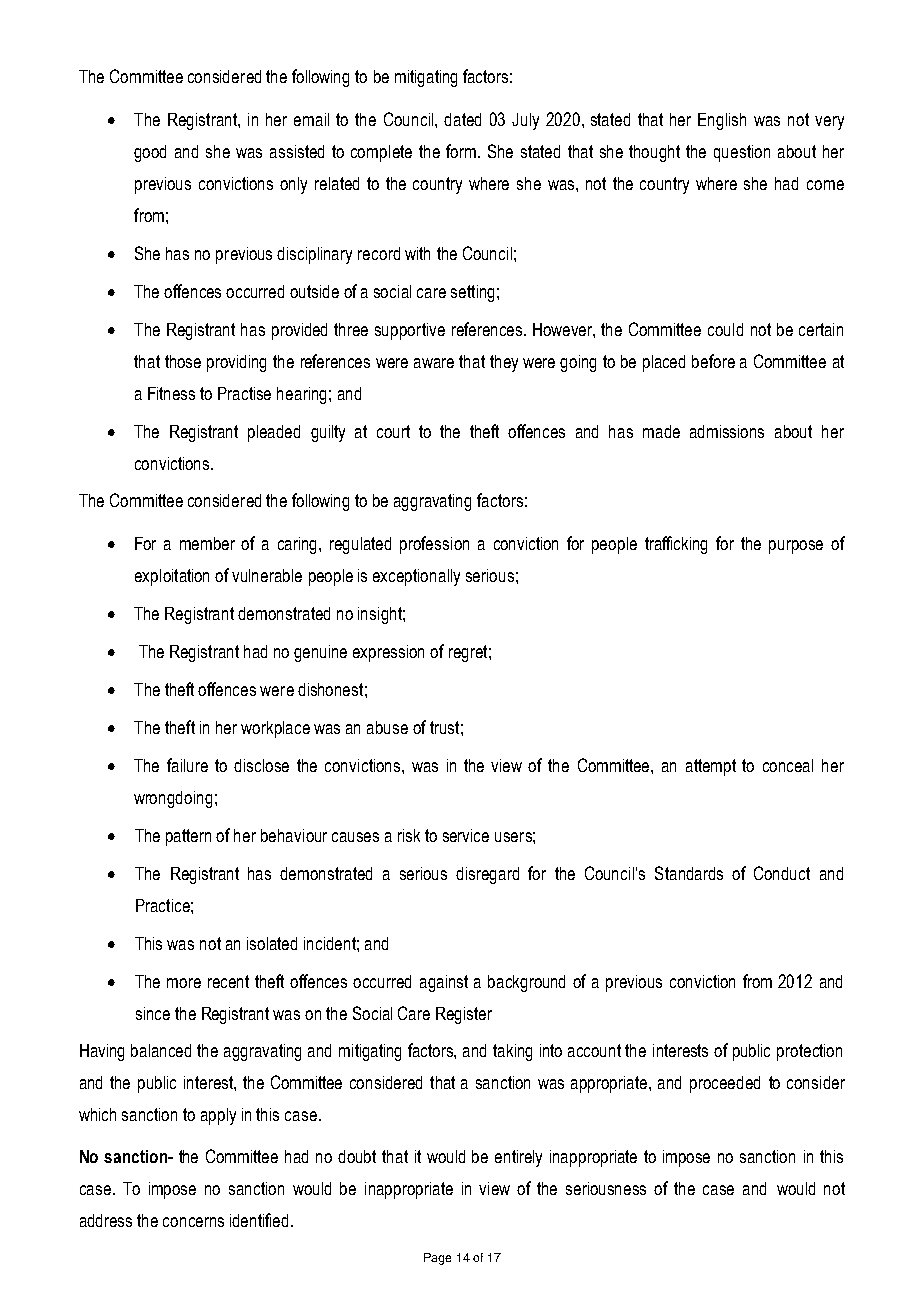 The image size is (924, 1307). I want to click on member, so click(207, 543).
